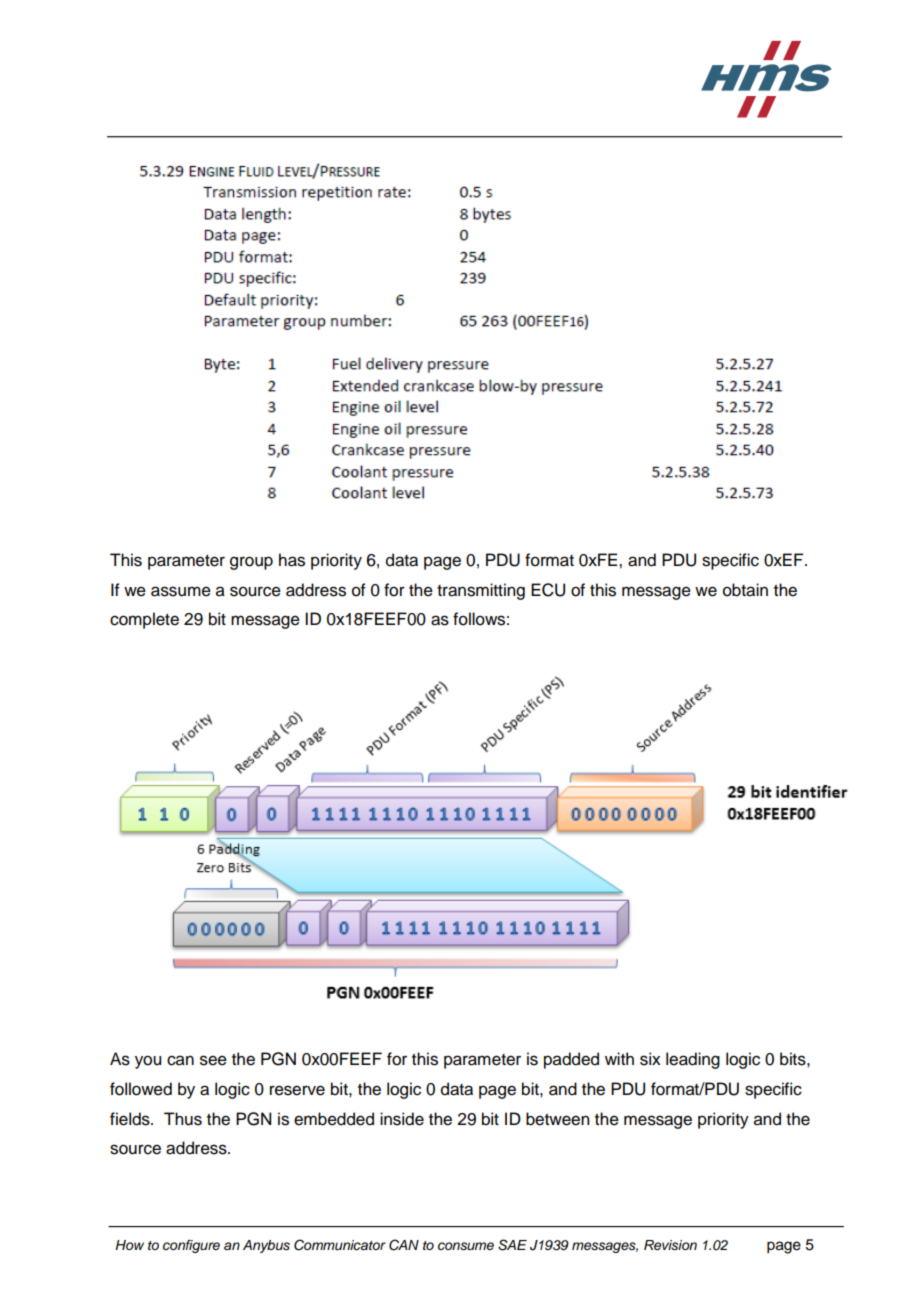 This image has height=1308, width=924. Describe the element at coordinates (548, 590) in the image. I see `ECU` at that location.
